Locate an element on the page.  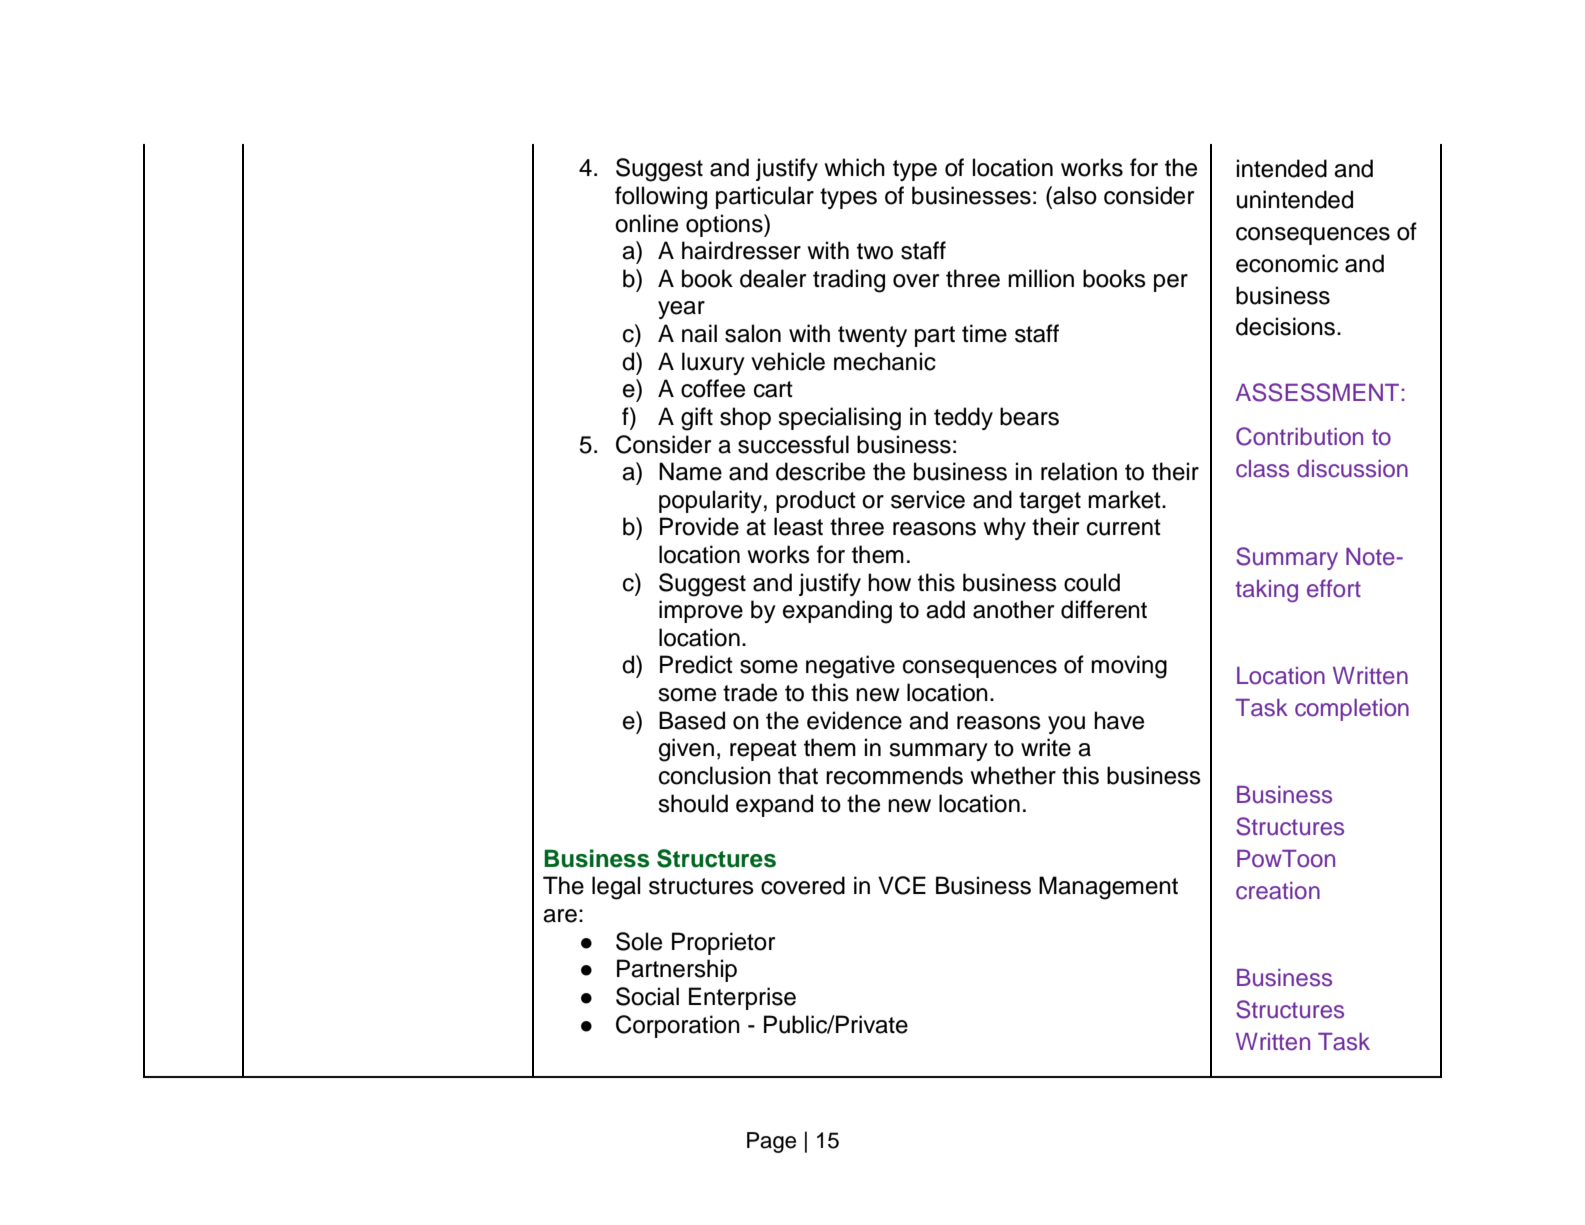
given is located at coordinates (686, 750).
